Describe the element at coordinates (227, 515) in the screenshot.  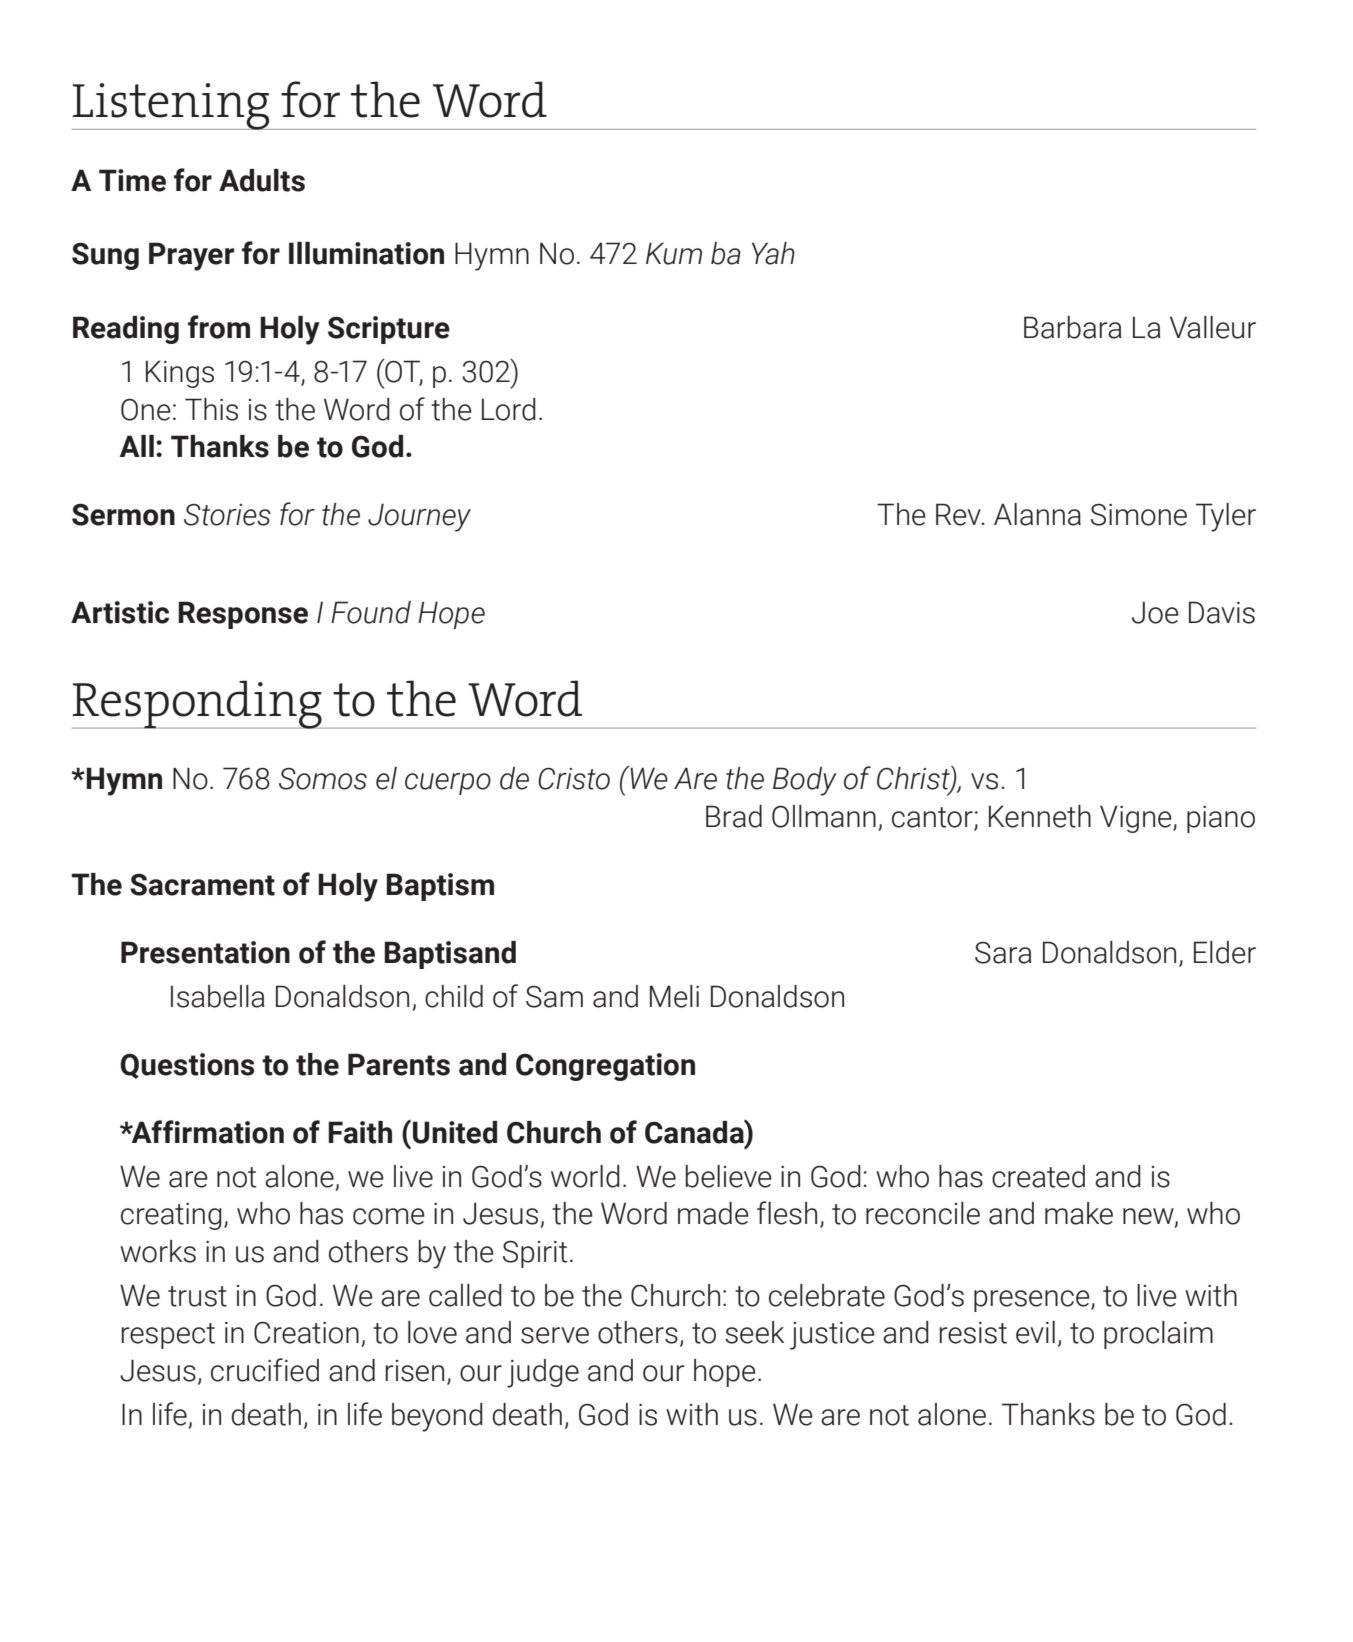
I see `Stories` at that location.
